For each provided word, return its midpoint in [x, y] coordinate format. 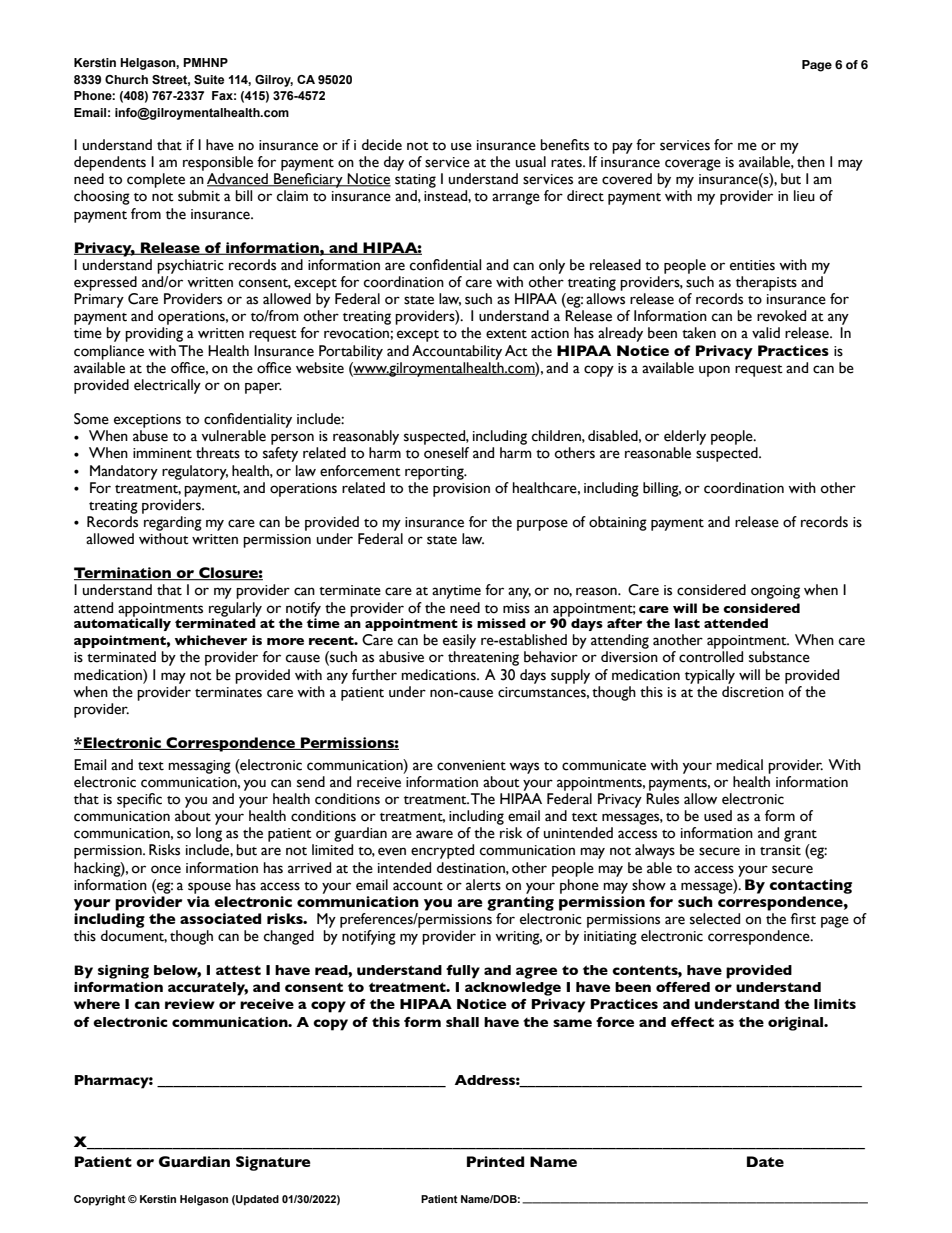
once [166, 869]
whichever [211, 640]
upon [714, 371]
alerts [483, 885]
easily [459, 641]
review [190, 1004]
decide [382, 145]
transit [780, 850]
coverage [693, 165]
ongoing [775, 592]
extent [506, 334]
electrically [167, 386]
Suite [209, 79]
